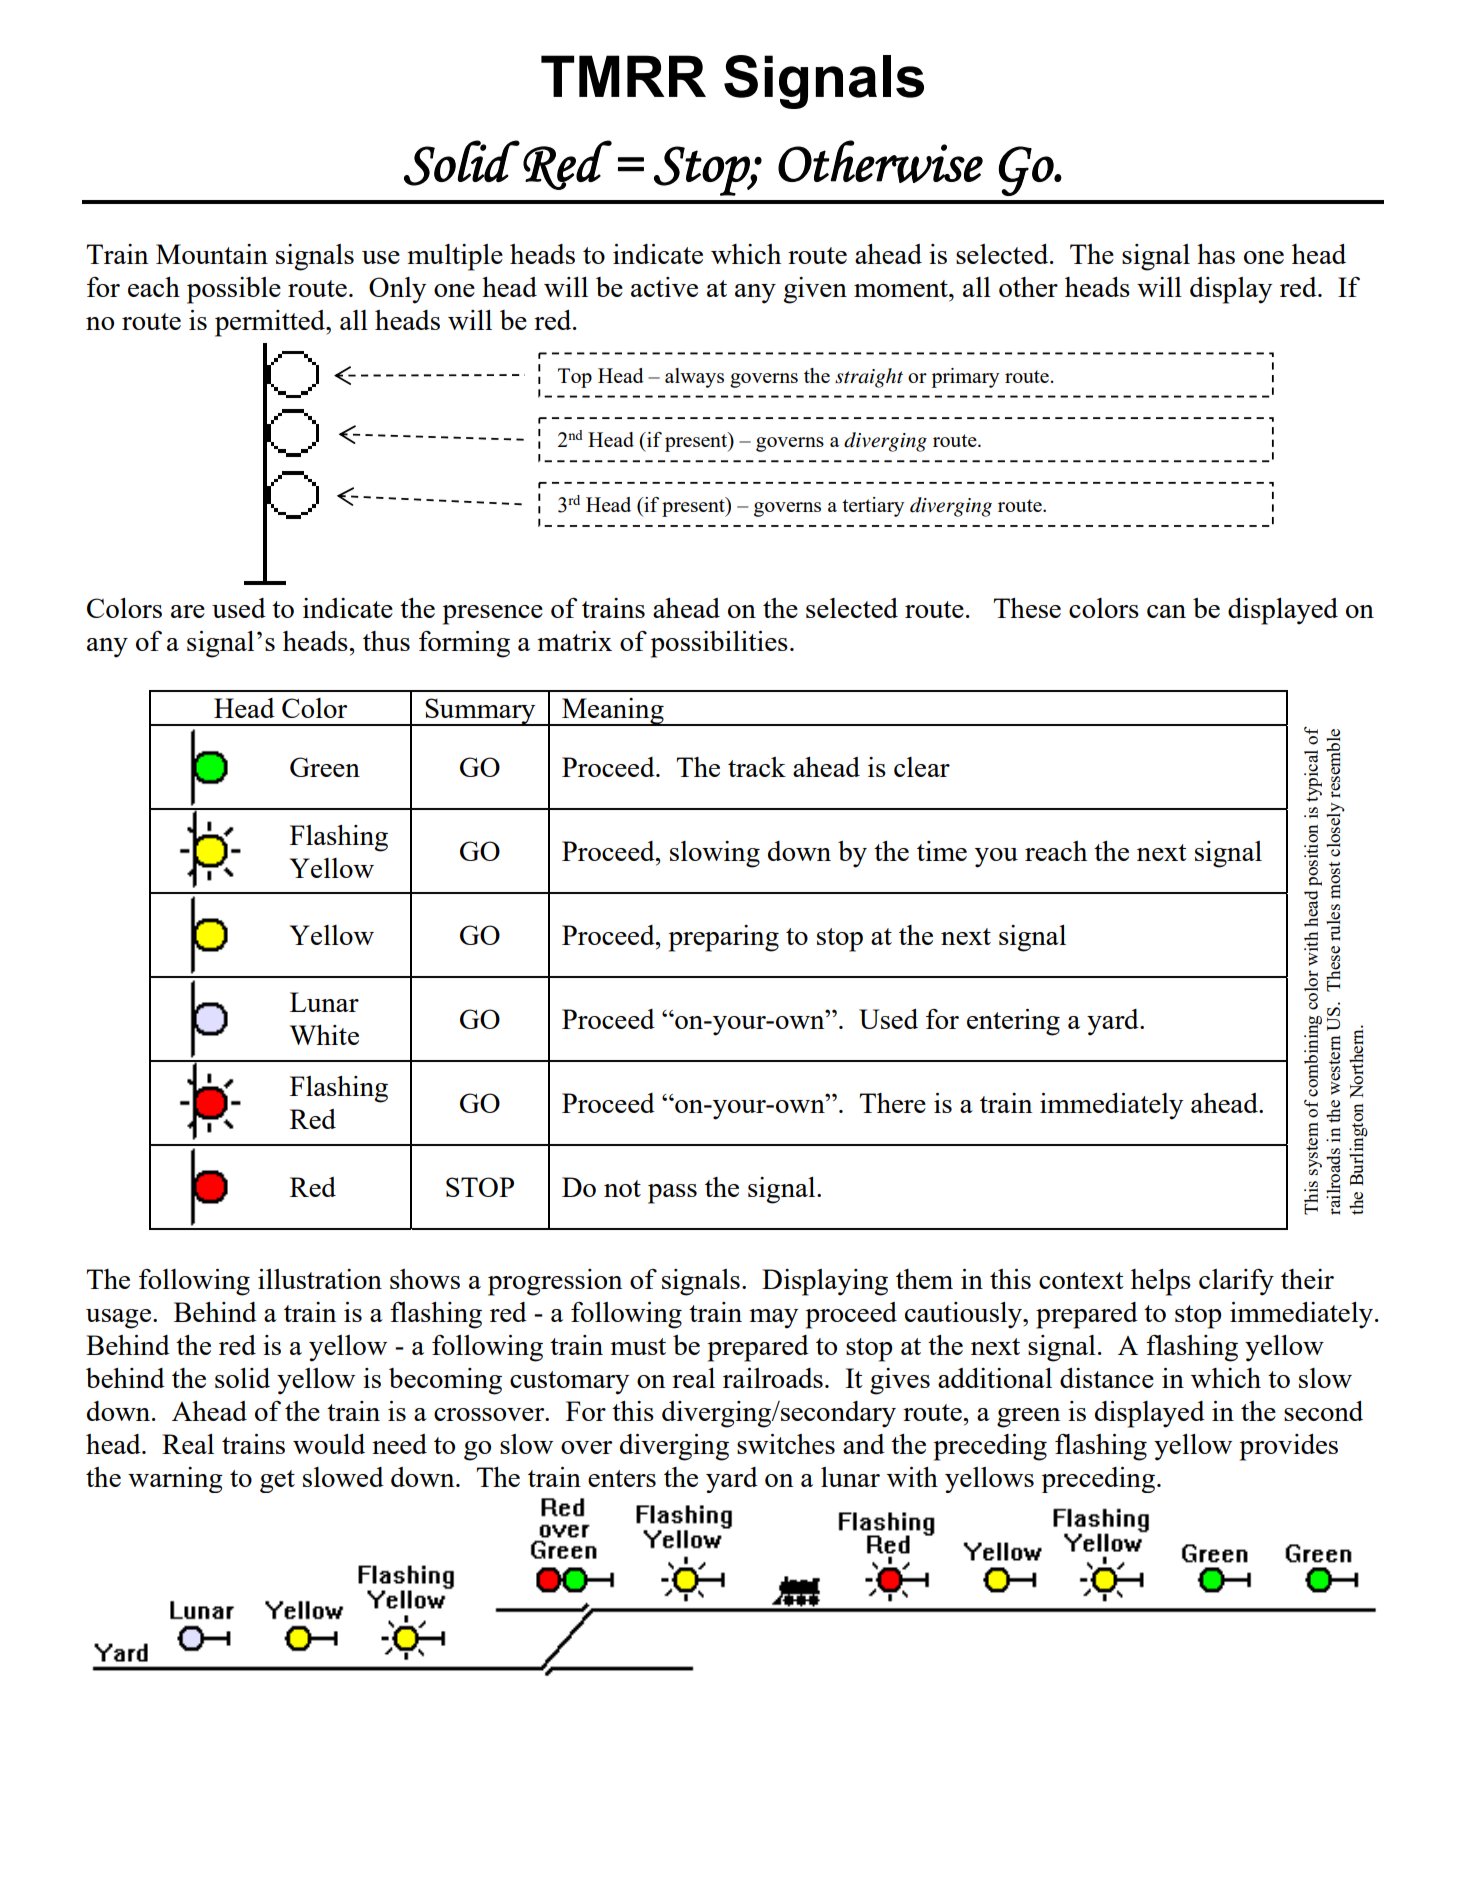  I want to click on would, so click(329, 1444).
